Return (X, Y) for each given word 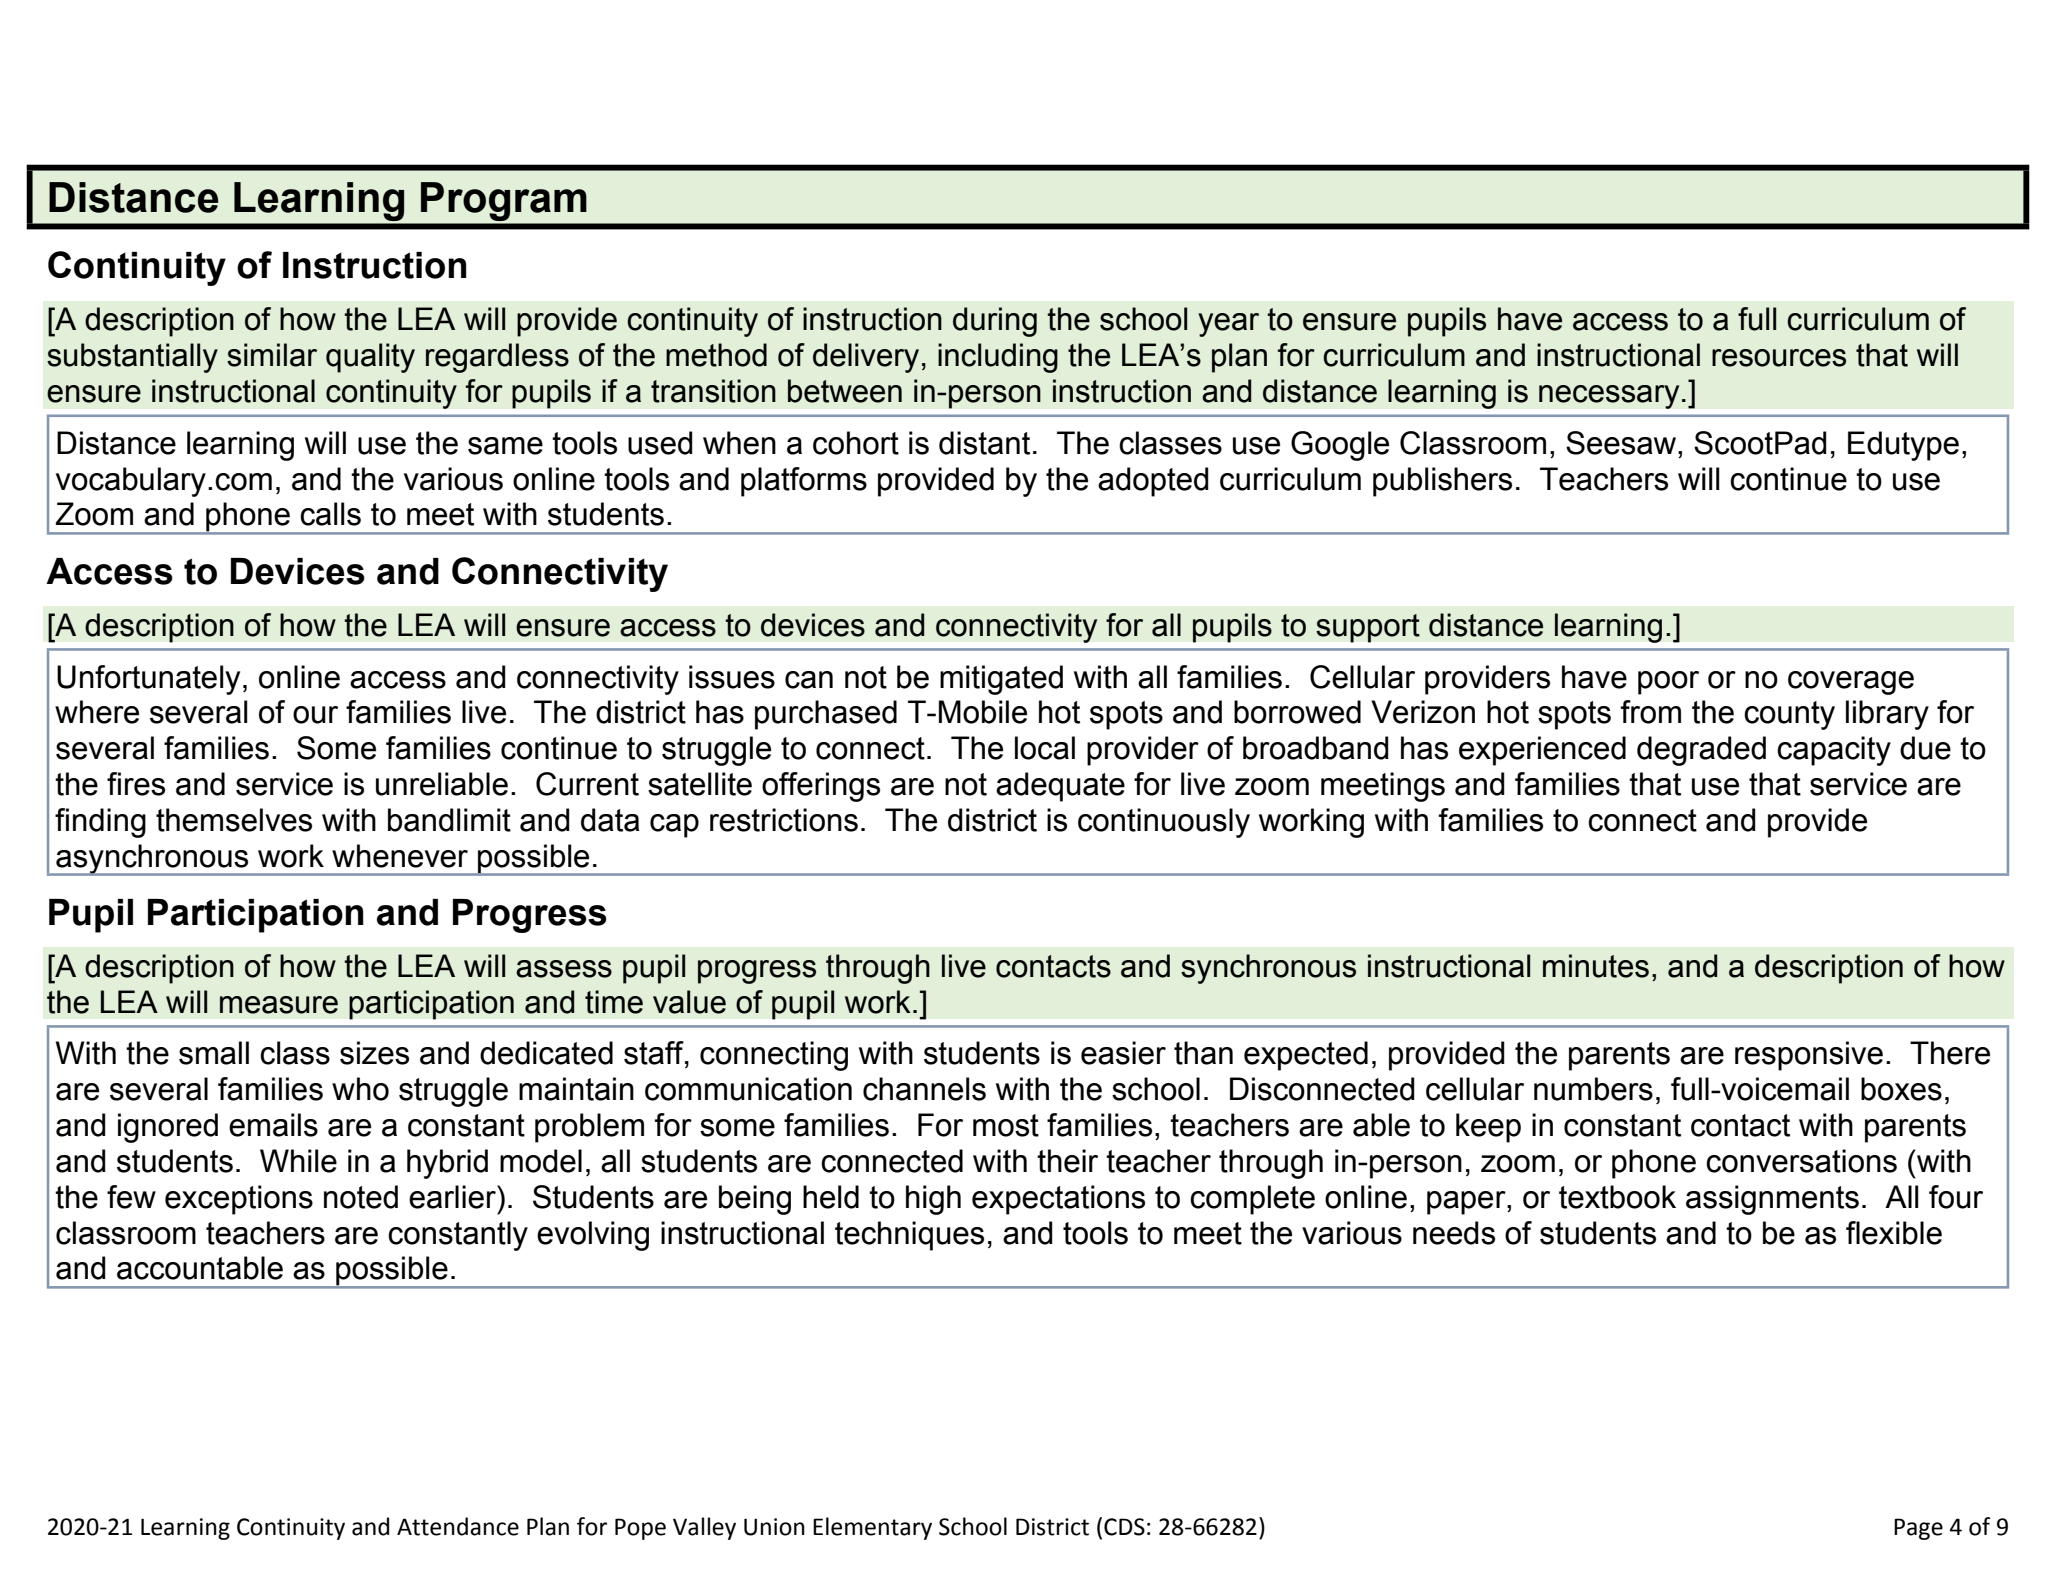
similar (272, 355)
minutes (1596, 966)
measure (279, 1005)
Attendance (458, 1526)
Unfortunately (148, 680)
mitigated (1001, 680)
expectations (1058, 1200)
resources (1779, 358)
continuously (1164, 823)
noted (361, 1197)
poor (1668, 683)
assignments (1772, 1200)
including (998, 358)
